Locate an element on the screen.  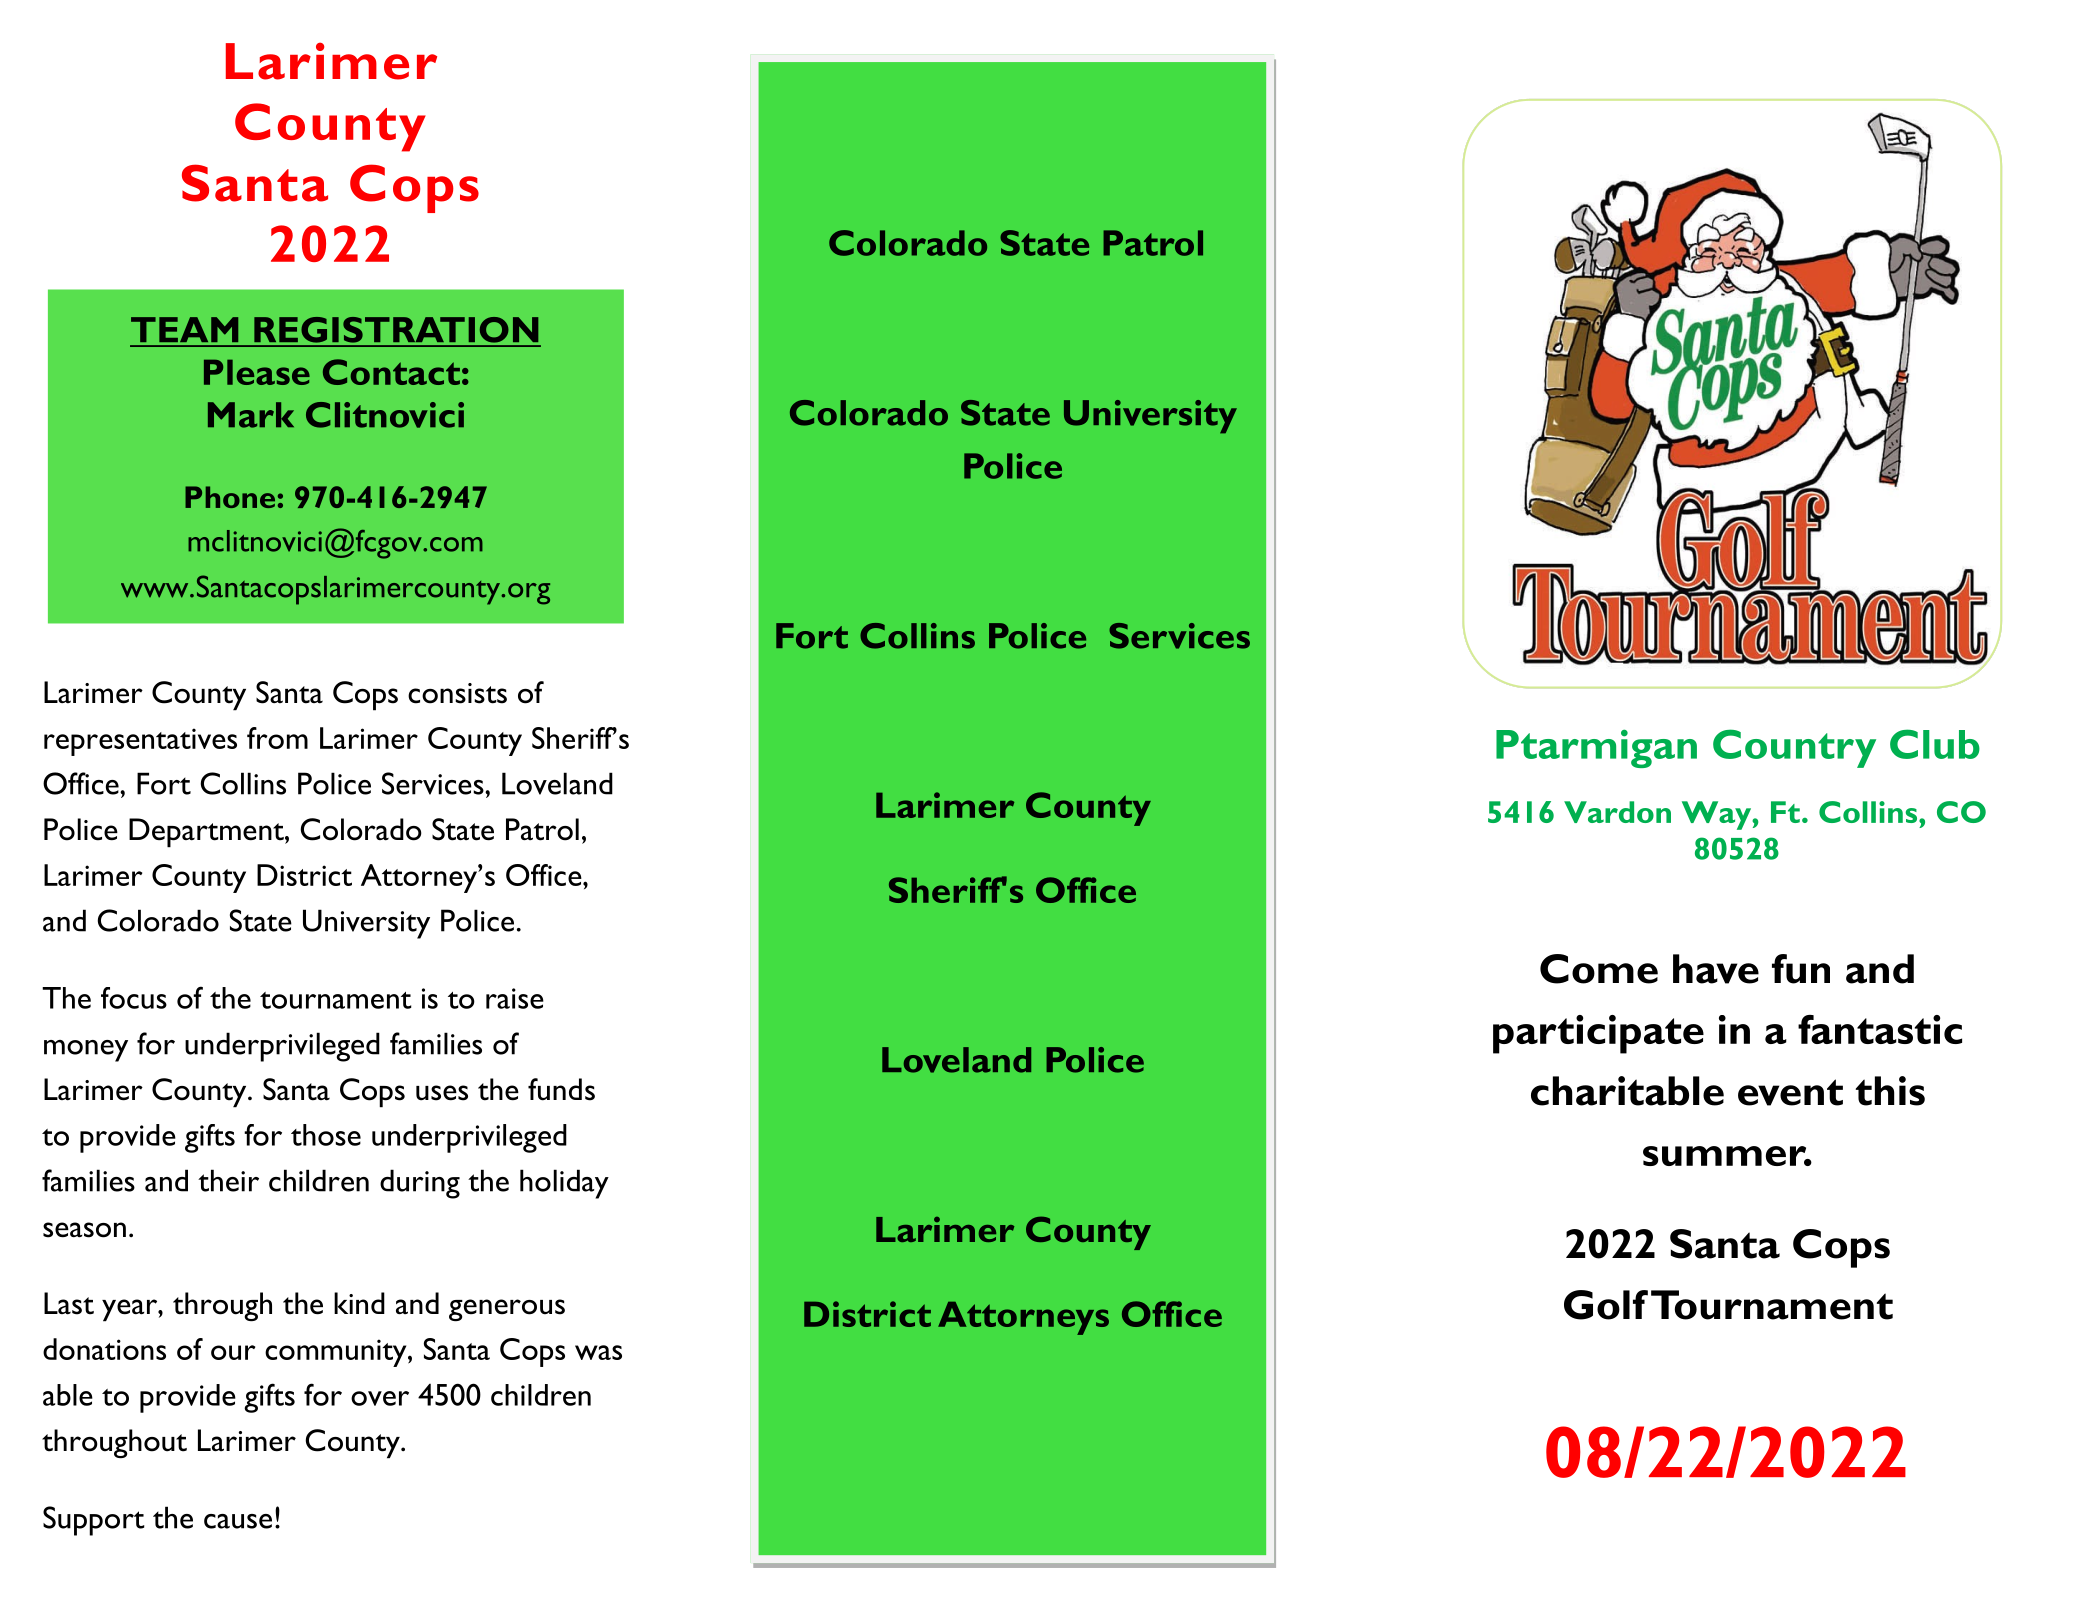
representatives is located at coordinates (140, 742).
